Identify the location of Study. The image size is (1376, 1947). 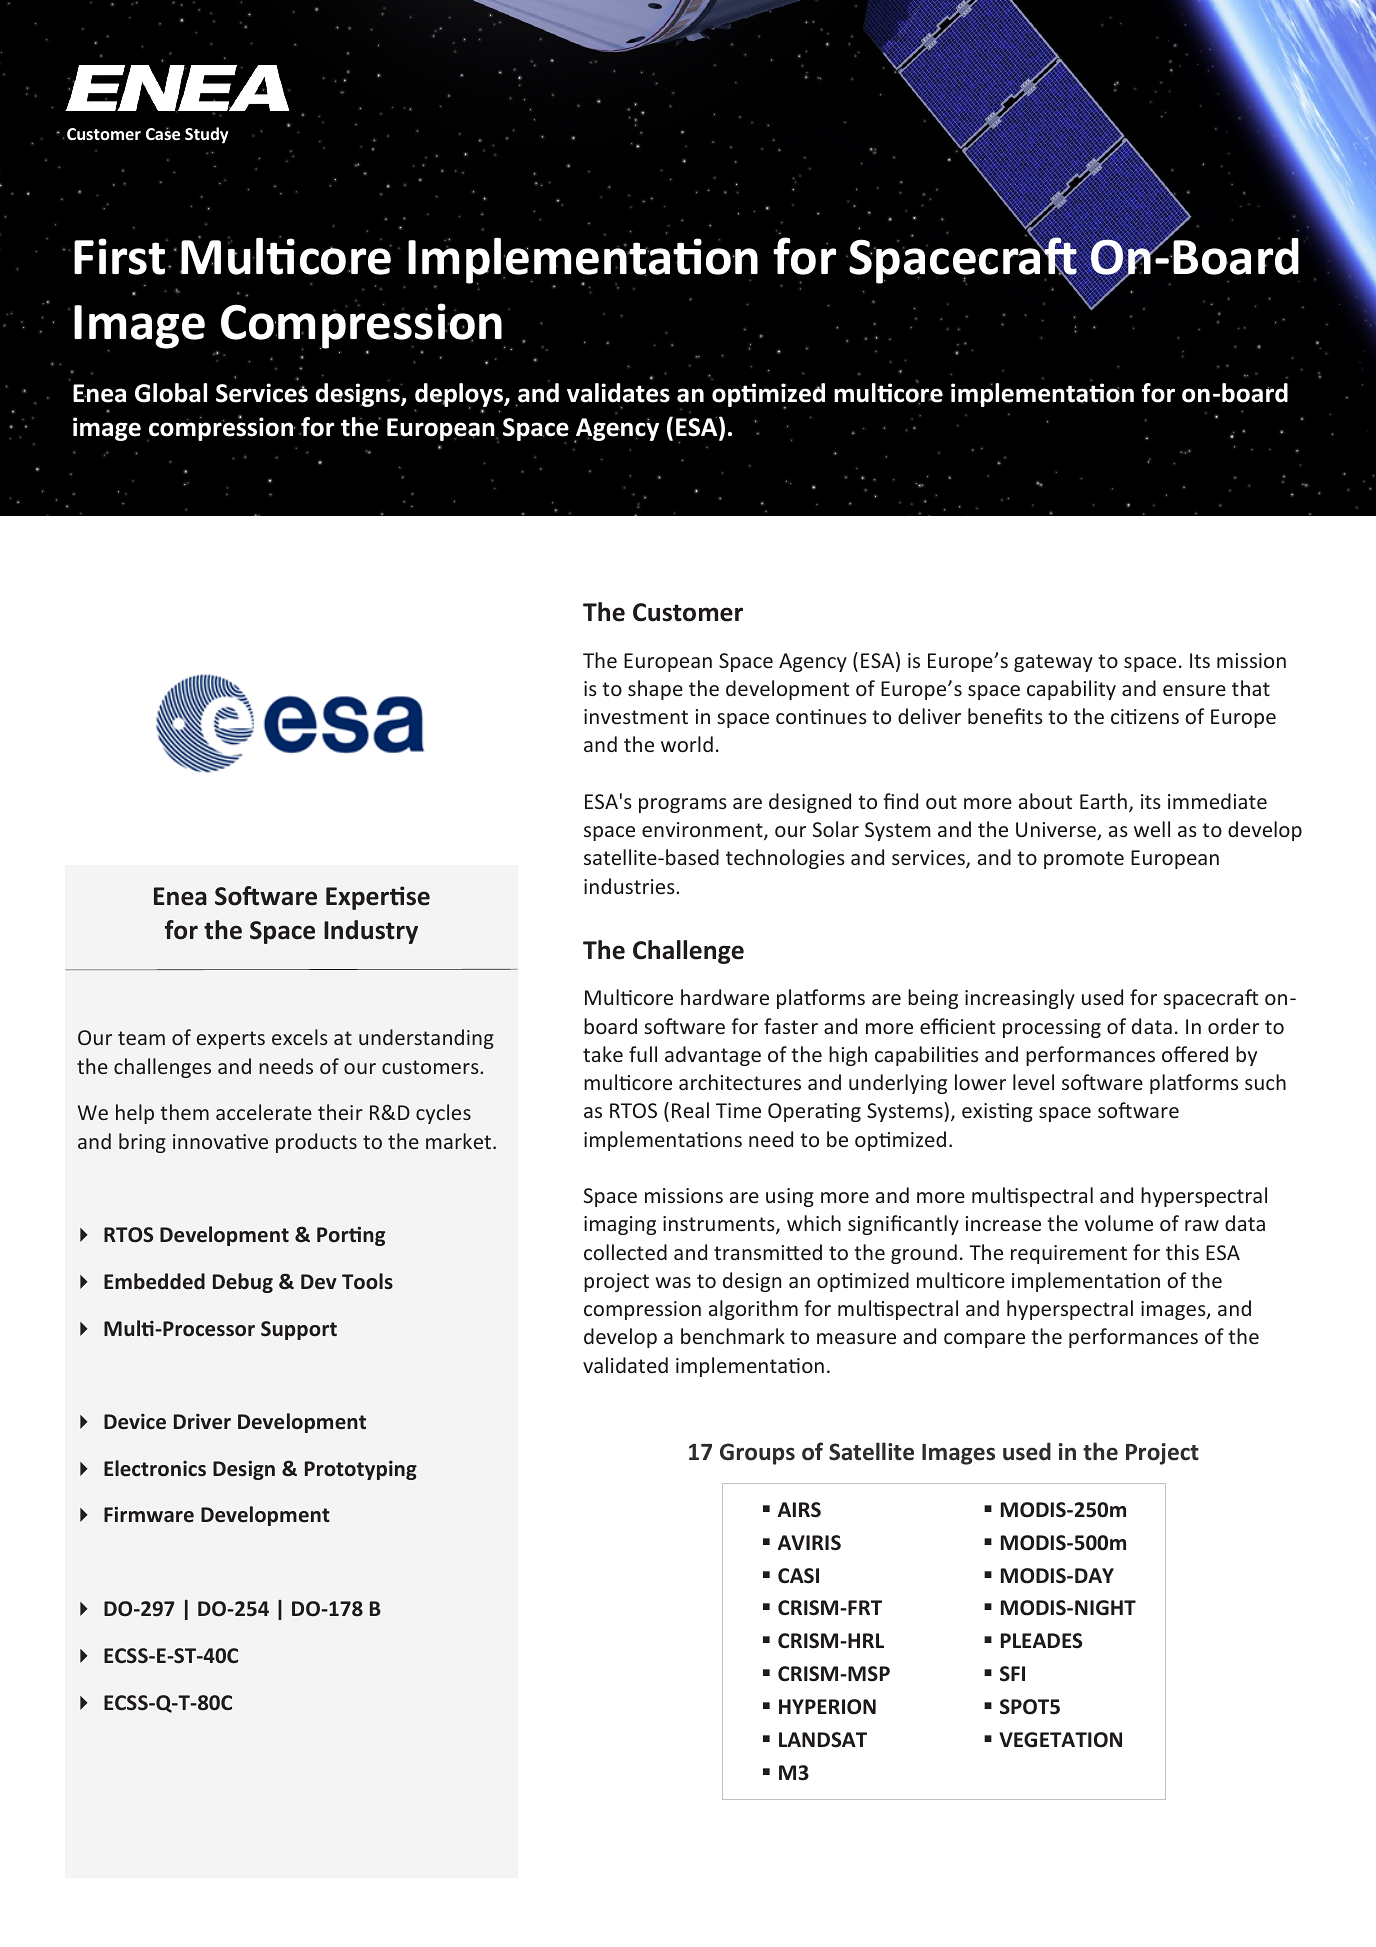
(207, 135).
